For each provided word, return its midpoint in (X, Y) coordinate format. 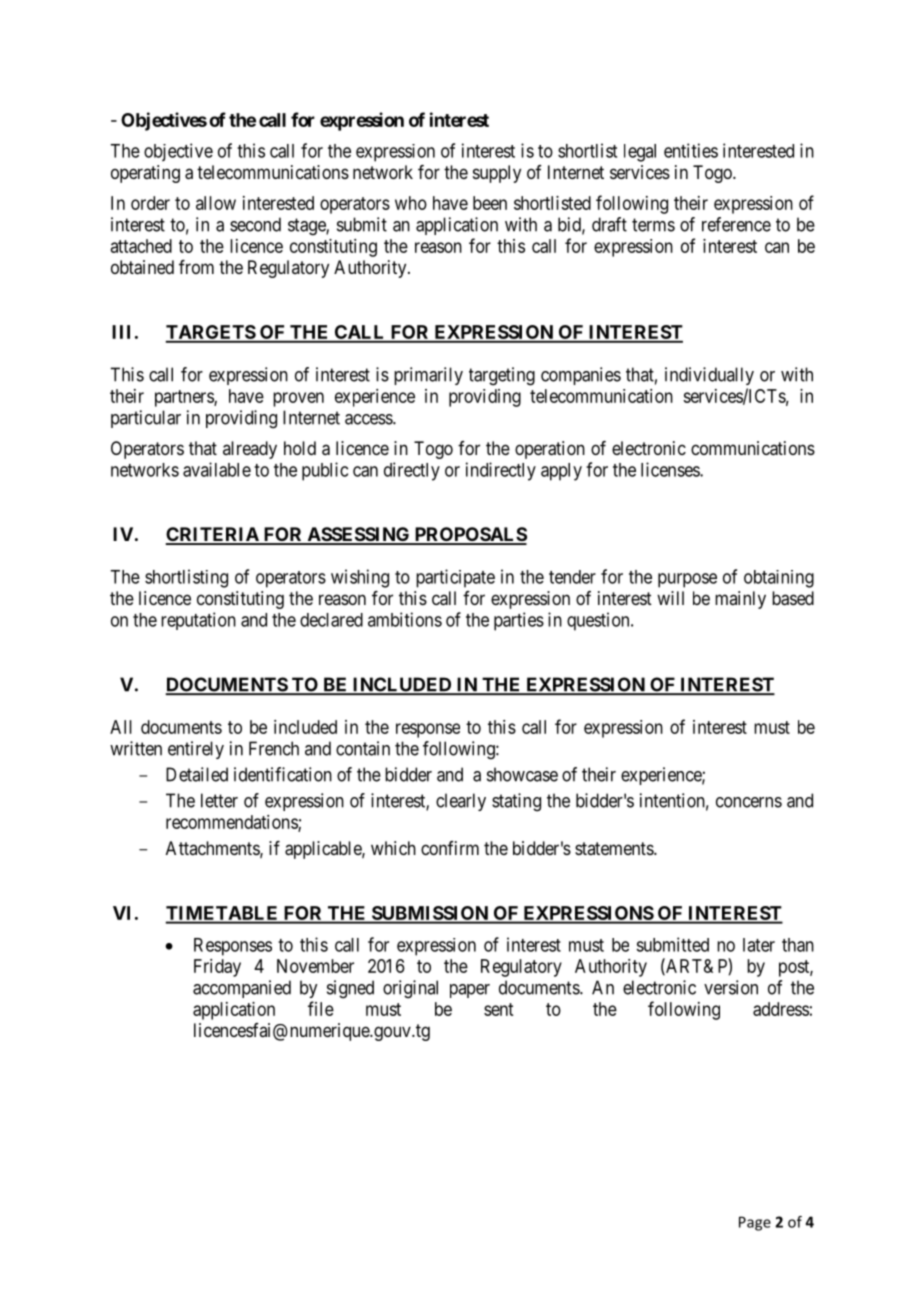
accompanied (242, 989)
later (759, 945)
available (217, 469)
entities (691, 150)
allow (216, 203)
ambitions (405, 619)
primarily (428, 376)
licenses (671, 469)
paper (470, 991)
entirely (196, 750)
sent (498, 1009)
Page (755, 1223)
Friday (217, 968)
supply (497, 174)
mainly (740, 600)
